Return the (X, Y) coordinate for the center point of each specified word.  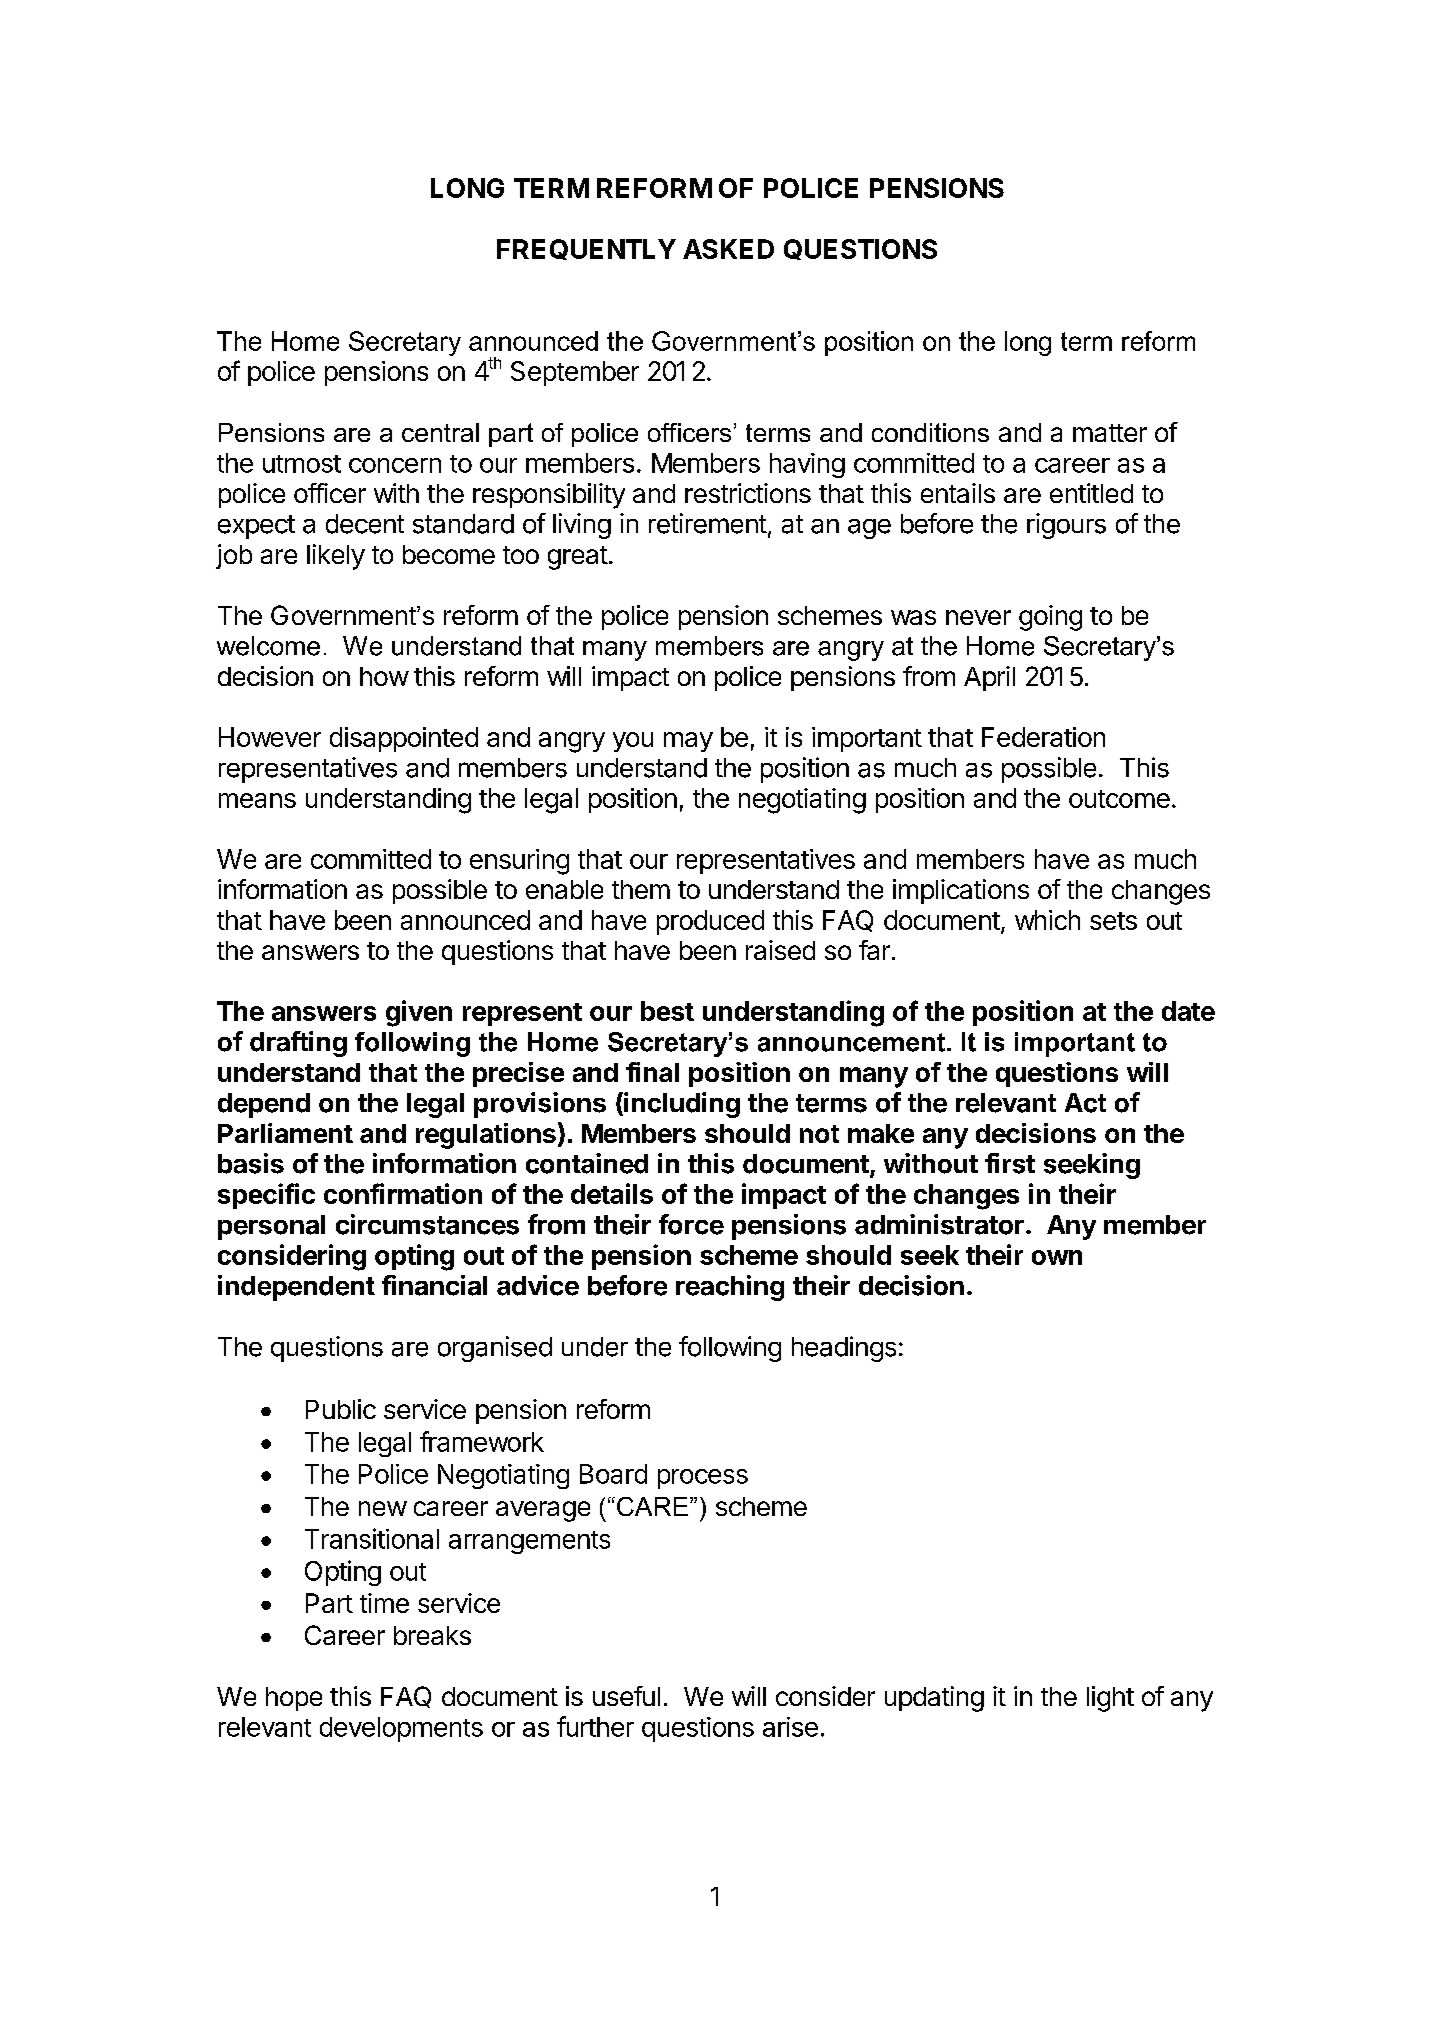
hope (294, 1699)
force (691, 1224)
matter (1110, 433)
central (440, 432)
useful (626, 1696)
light (1110, 1699)
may (688, 742)
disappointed (404, 739)
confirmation (403, 1193)
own (1057, 1257)
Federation (1043, 737)
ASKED (728, 249)
